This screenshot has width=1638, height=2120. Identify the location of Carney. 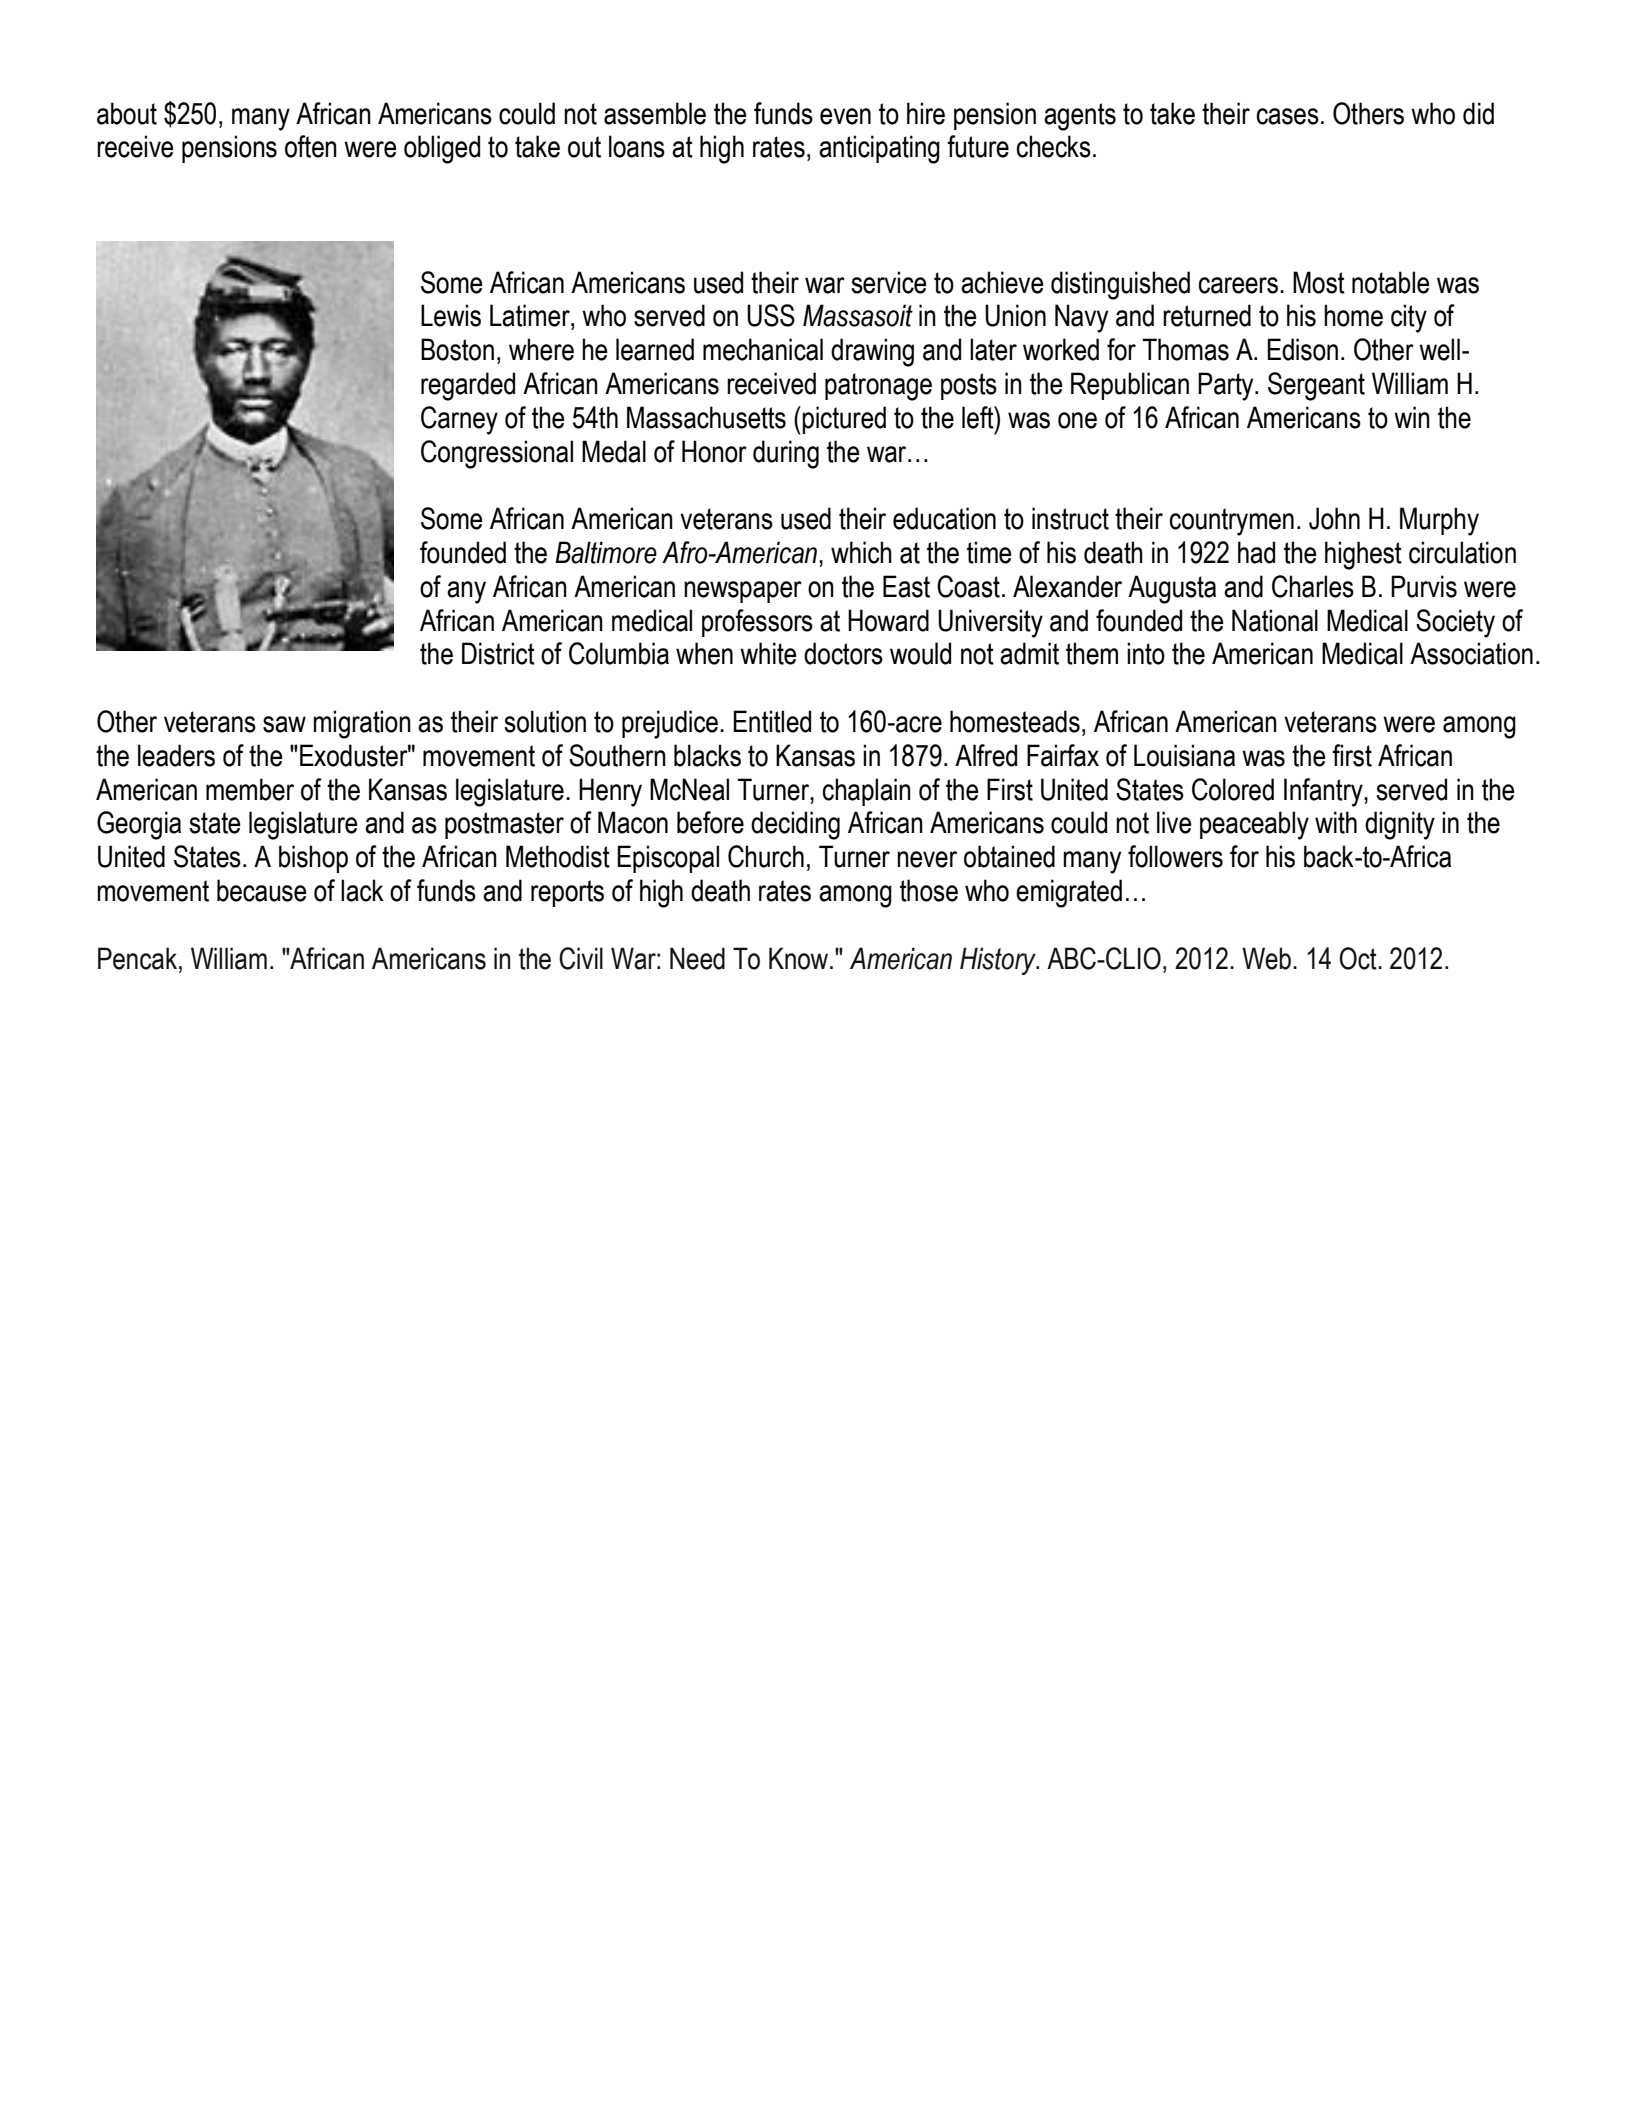
(459, 420).
